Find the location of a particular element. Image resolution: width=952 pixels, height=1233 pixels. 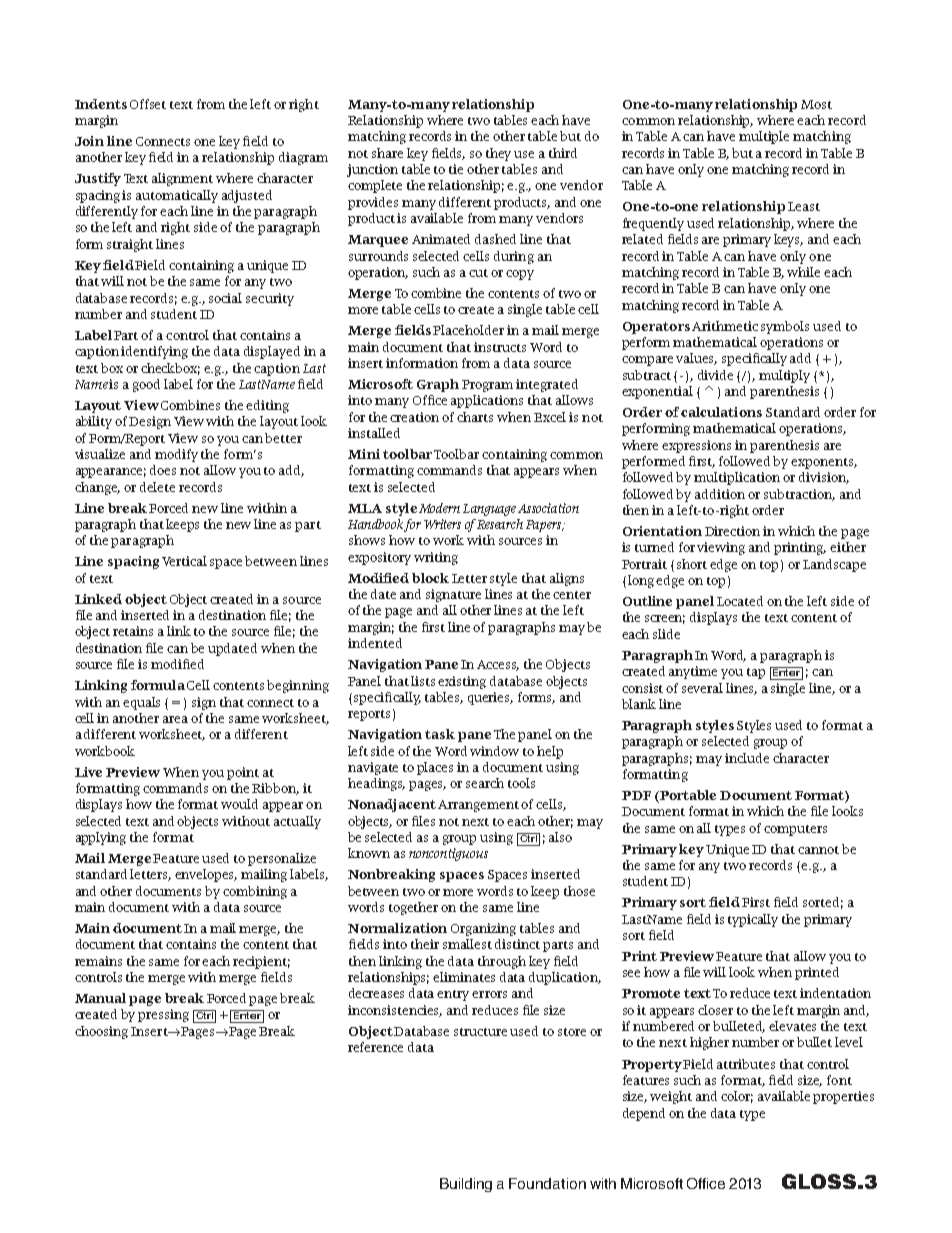

Access is located at coordinates (498, 665).
